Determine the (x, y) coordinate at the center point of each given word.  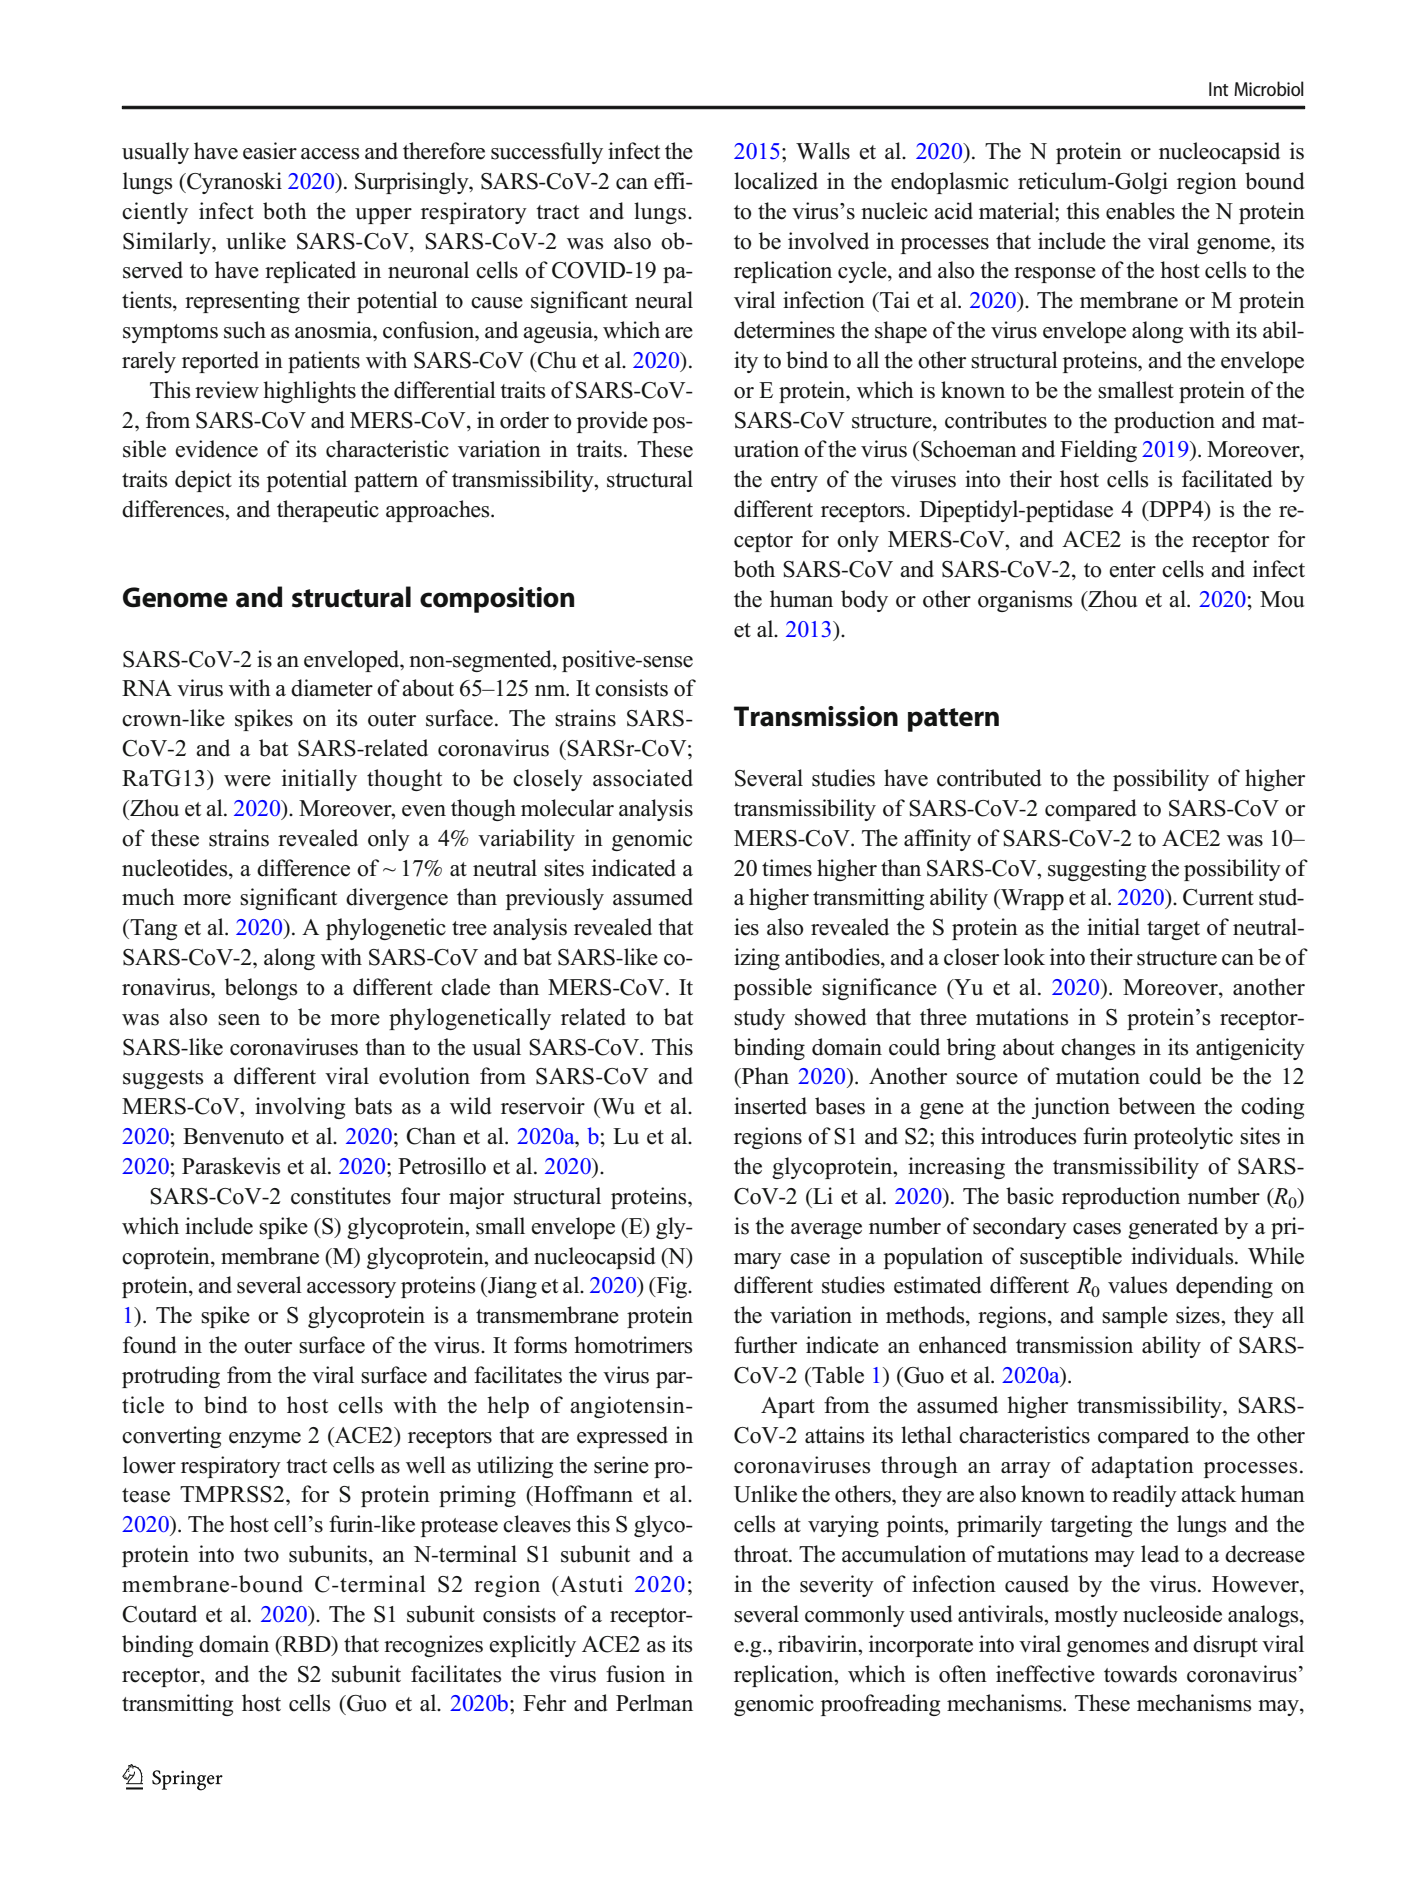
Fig (672, 1287)
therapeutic (328, 511)
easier (270, 151)
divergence (397, 899)
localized (776, 181)
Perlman (654, 1703)
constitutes (341, 1196)
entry (794, 482)
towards (1140, 1674)
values (1137, 1285)
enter (1132, 570)
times (787, 868)
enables (1140, 211)
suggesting (1097, 870)
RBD (307, 1644)
